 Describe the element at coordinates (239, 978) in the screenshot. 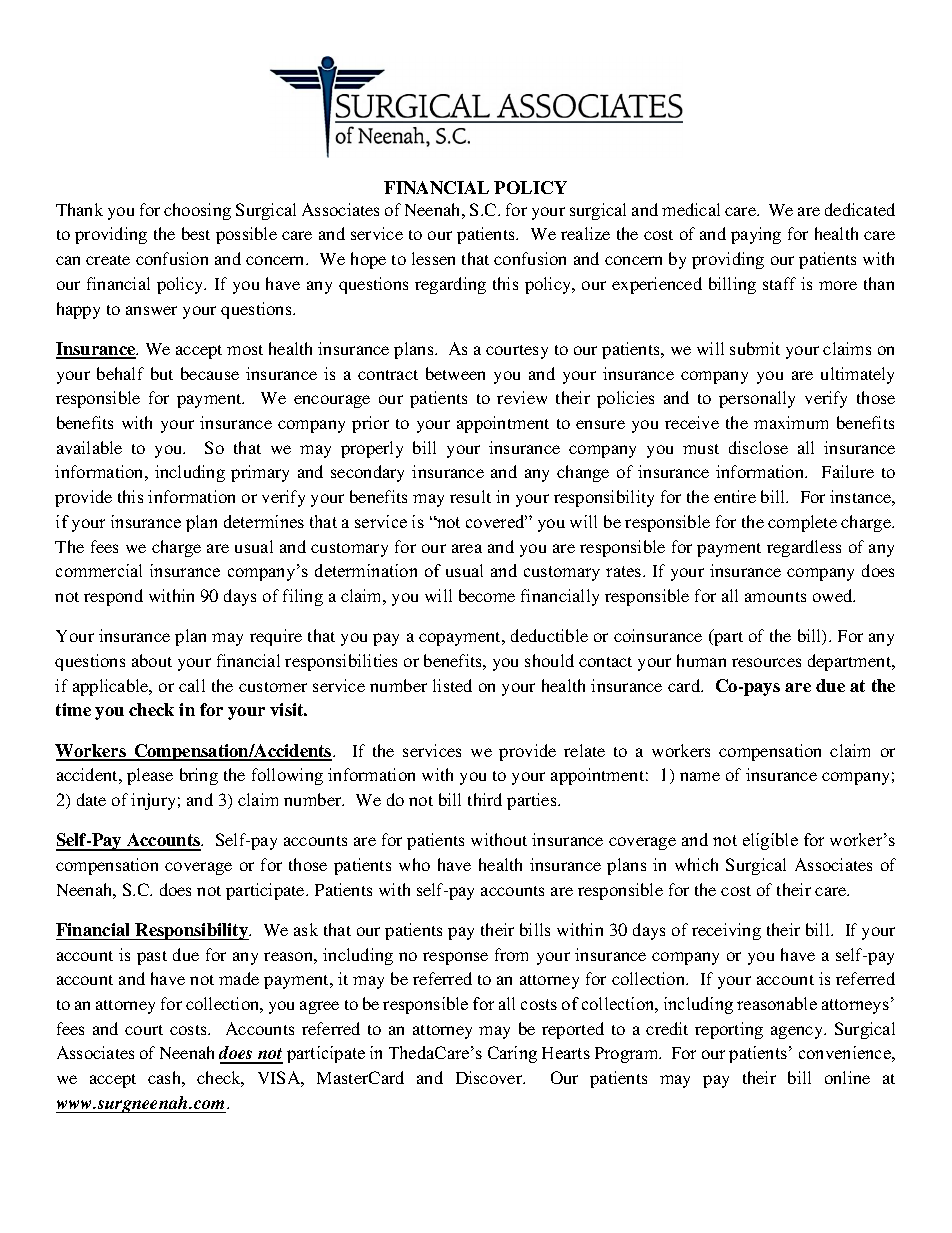

I see `made` at that location.
